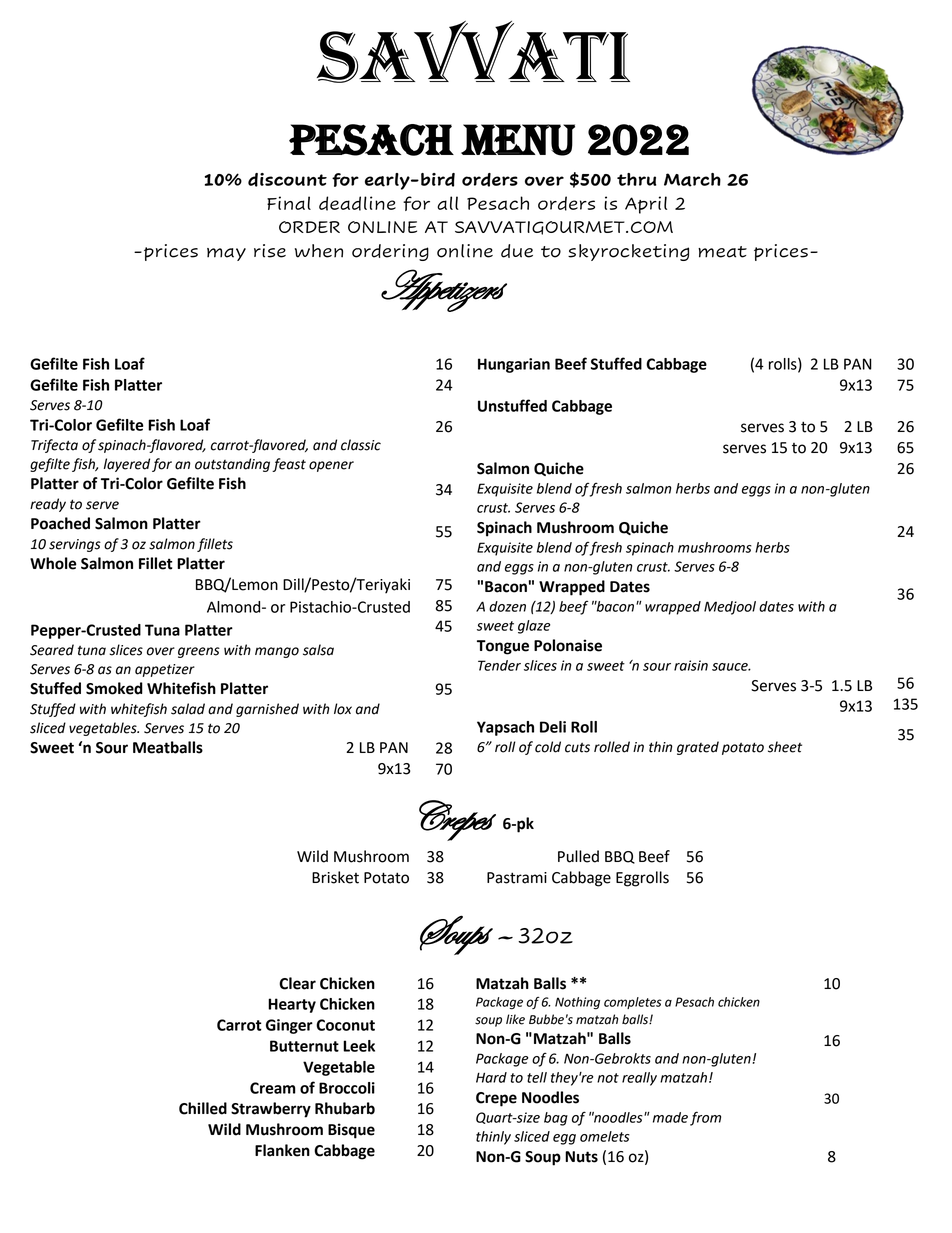 The image size is (952, 1233). I want to click on Medjool, so click(730, 608).
